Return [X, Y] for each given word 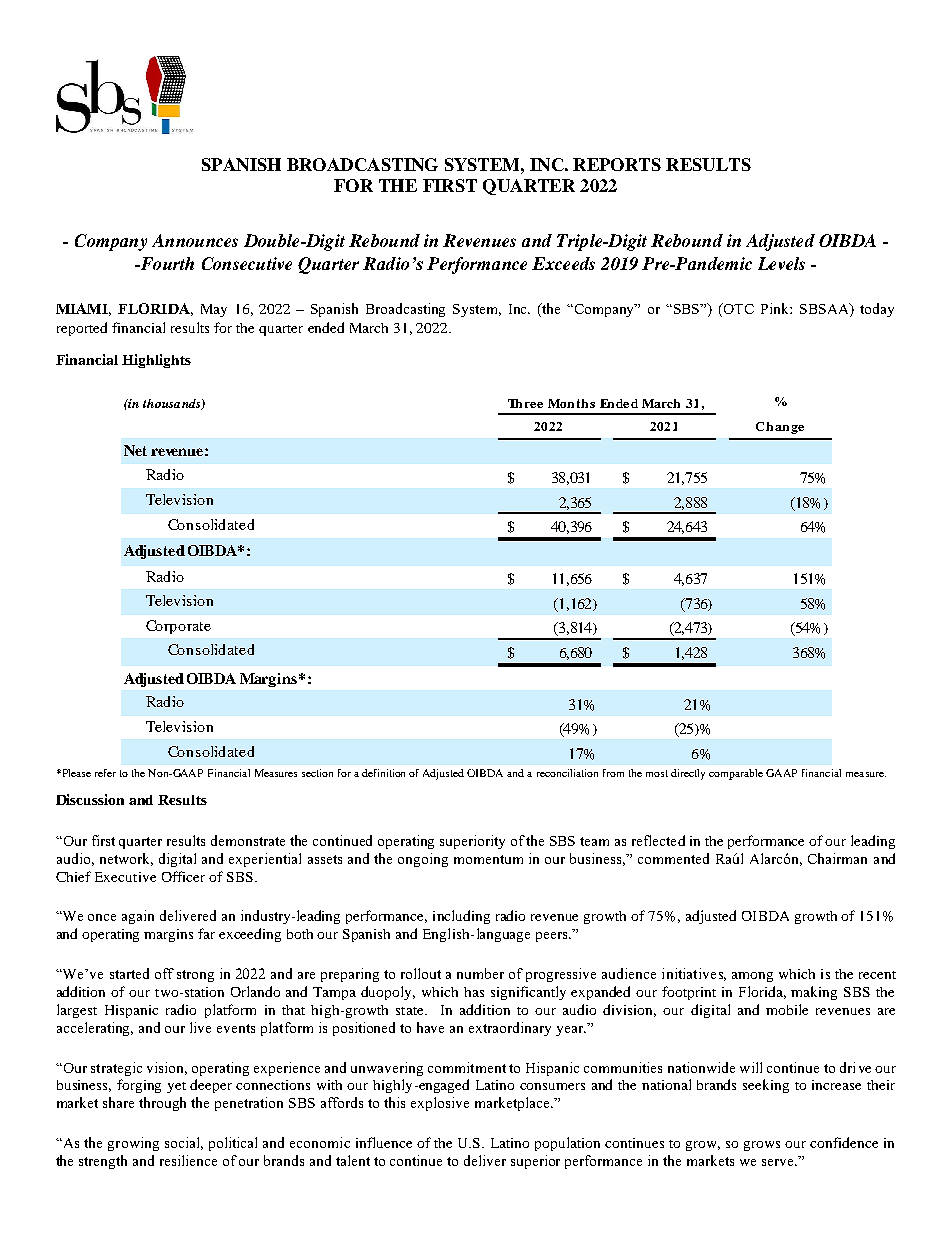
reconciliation [567, 773]
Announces [195, 240]
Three [525, 403]
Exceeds [563, 263]
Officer [183, 876]
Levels [781, 263]
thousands [173, 404]
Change [780, 428]
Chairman [837, 858]
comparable [736, 774]
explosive [440, 1104]
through [162, 1104]
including [461, 917]
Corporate [178, 627]
